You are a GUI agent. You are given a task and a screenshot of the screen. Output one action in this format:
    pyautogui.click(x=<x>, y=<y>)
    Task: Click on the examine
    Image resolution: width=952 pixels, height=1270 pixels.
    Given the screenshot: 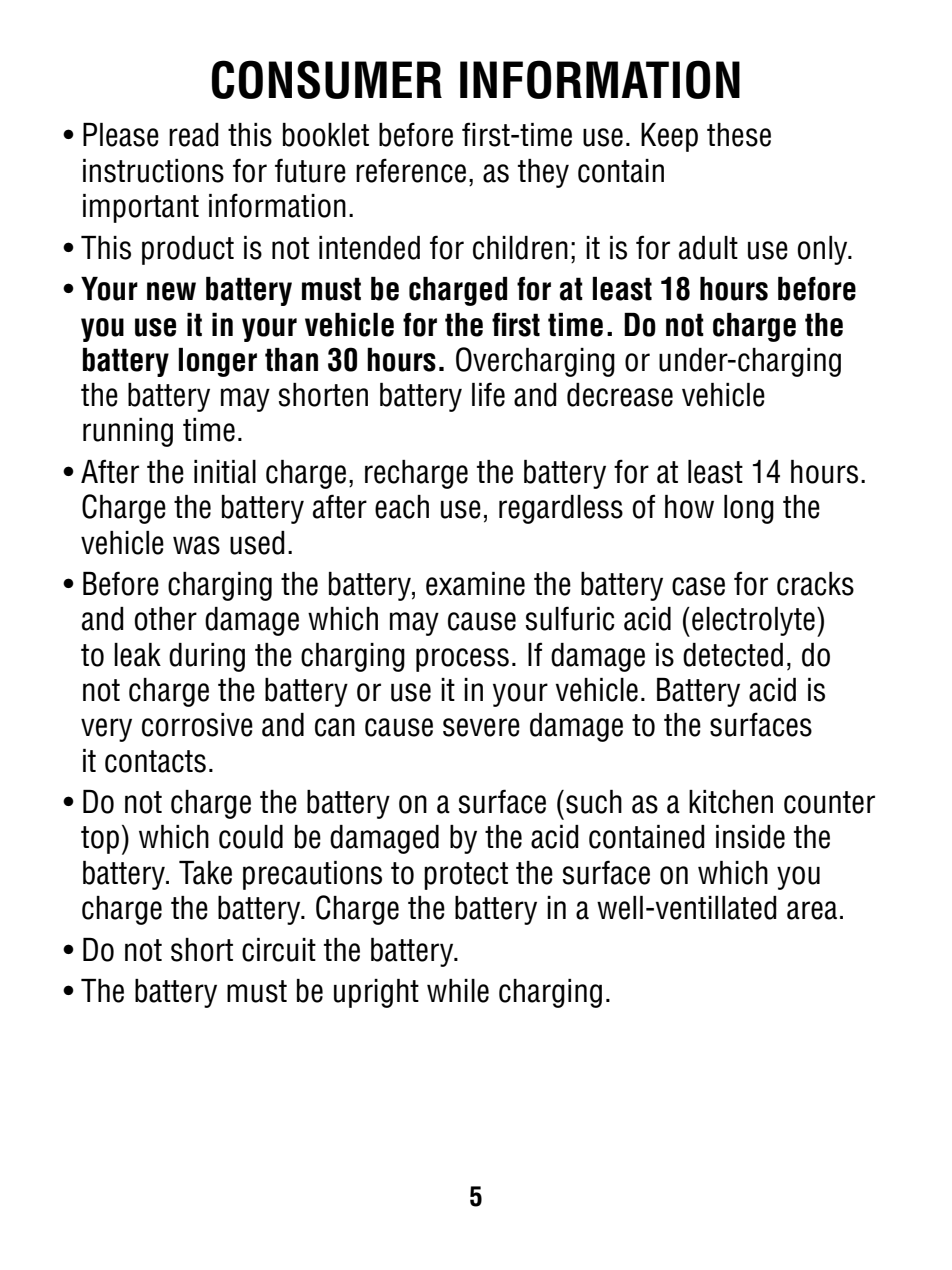 What is the action you would take?
    pyautogui.click(x=475, y=584)
